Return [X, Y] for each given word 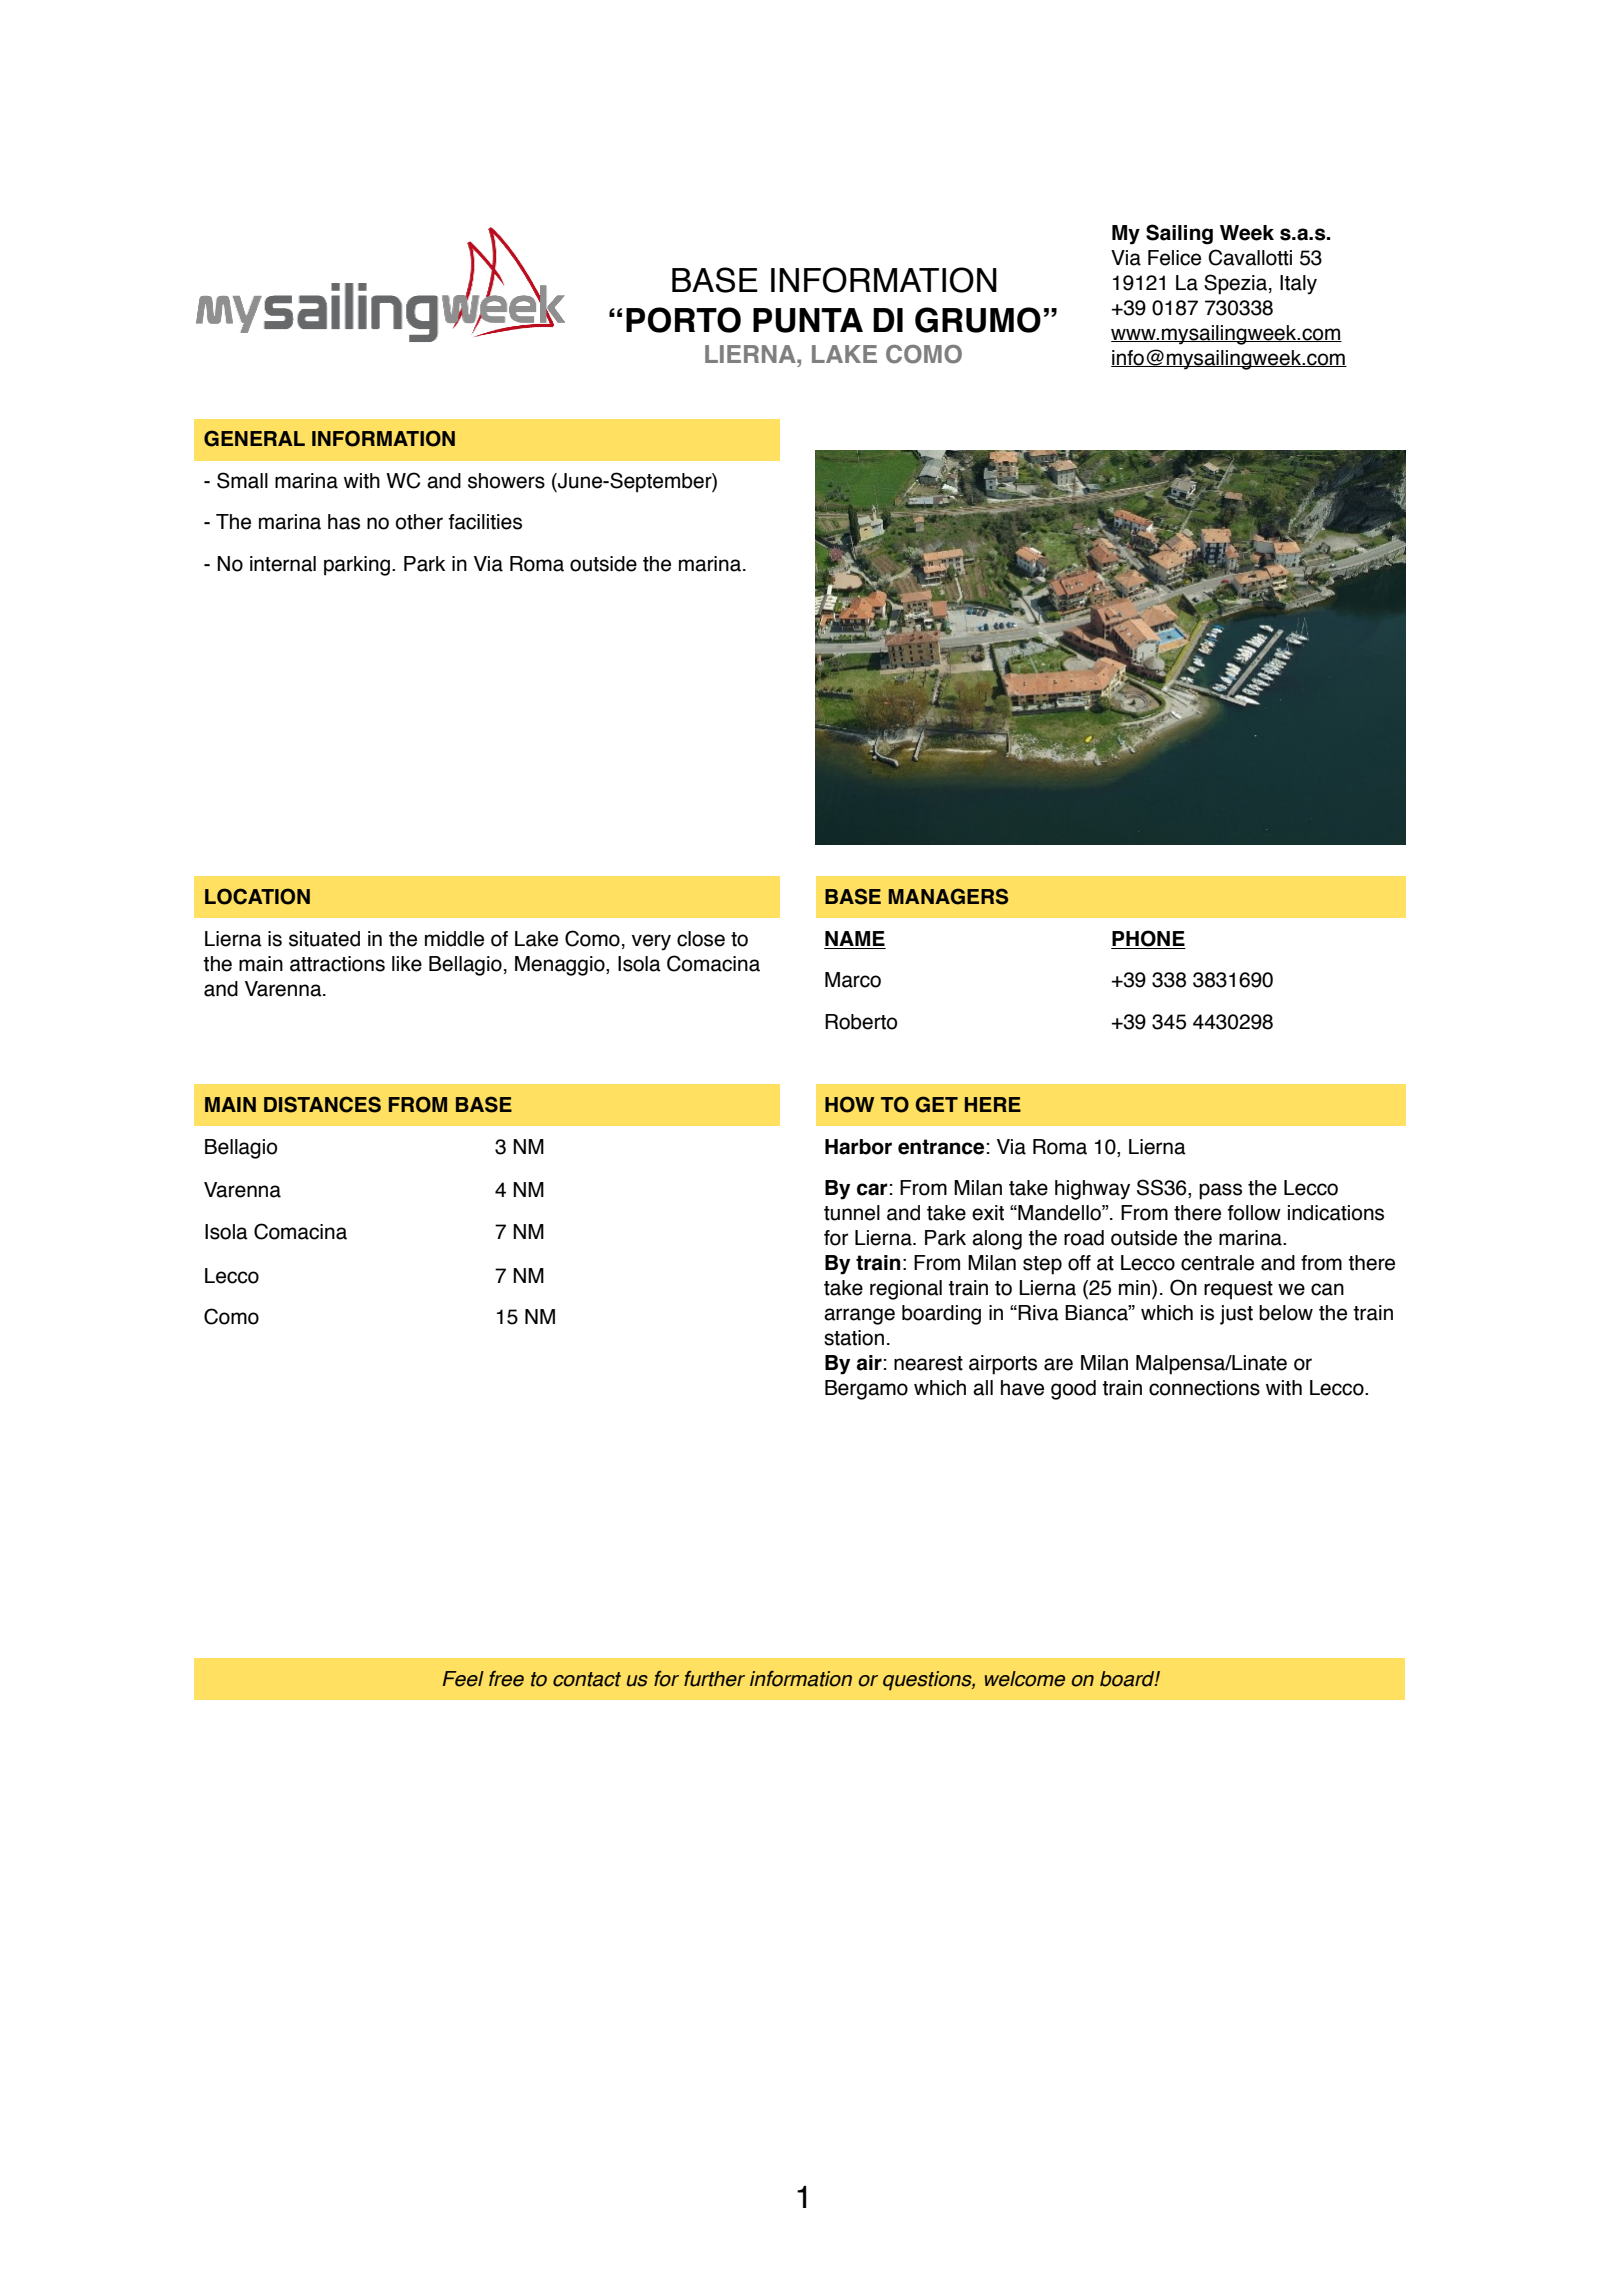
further [714, 1679]
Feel [463, 1679]
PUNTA [808, 320]
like [407, 964]
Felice [1174, 258]
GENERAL [254, 438]
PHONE [1148, 938]
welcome [1025, 1679]
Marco [853, 980]
